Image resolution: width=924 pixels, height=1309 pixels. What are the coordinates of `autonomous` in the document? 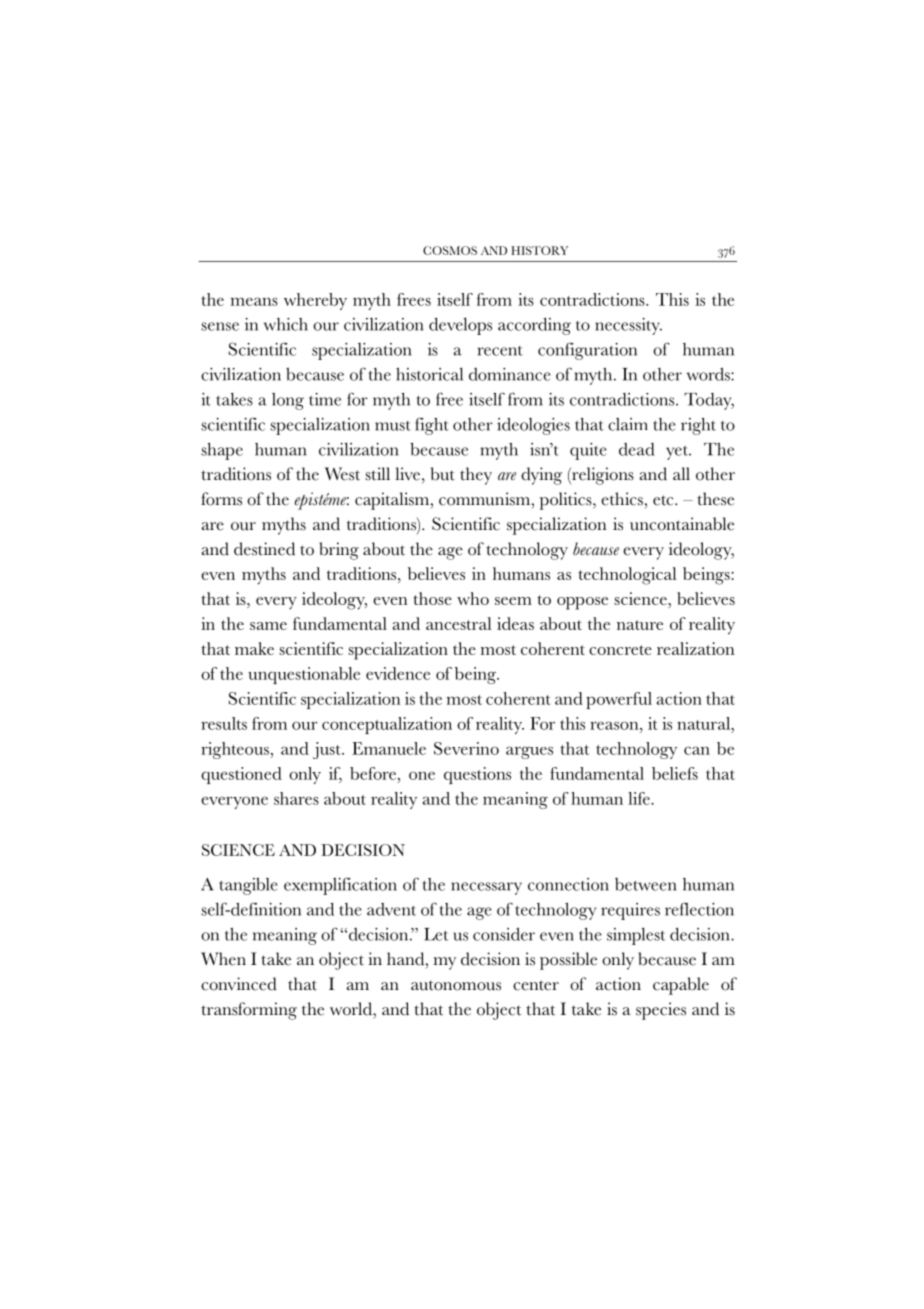 It's located at (456, 985).
